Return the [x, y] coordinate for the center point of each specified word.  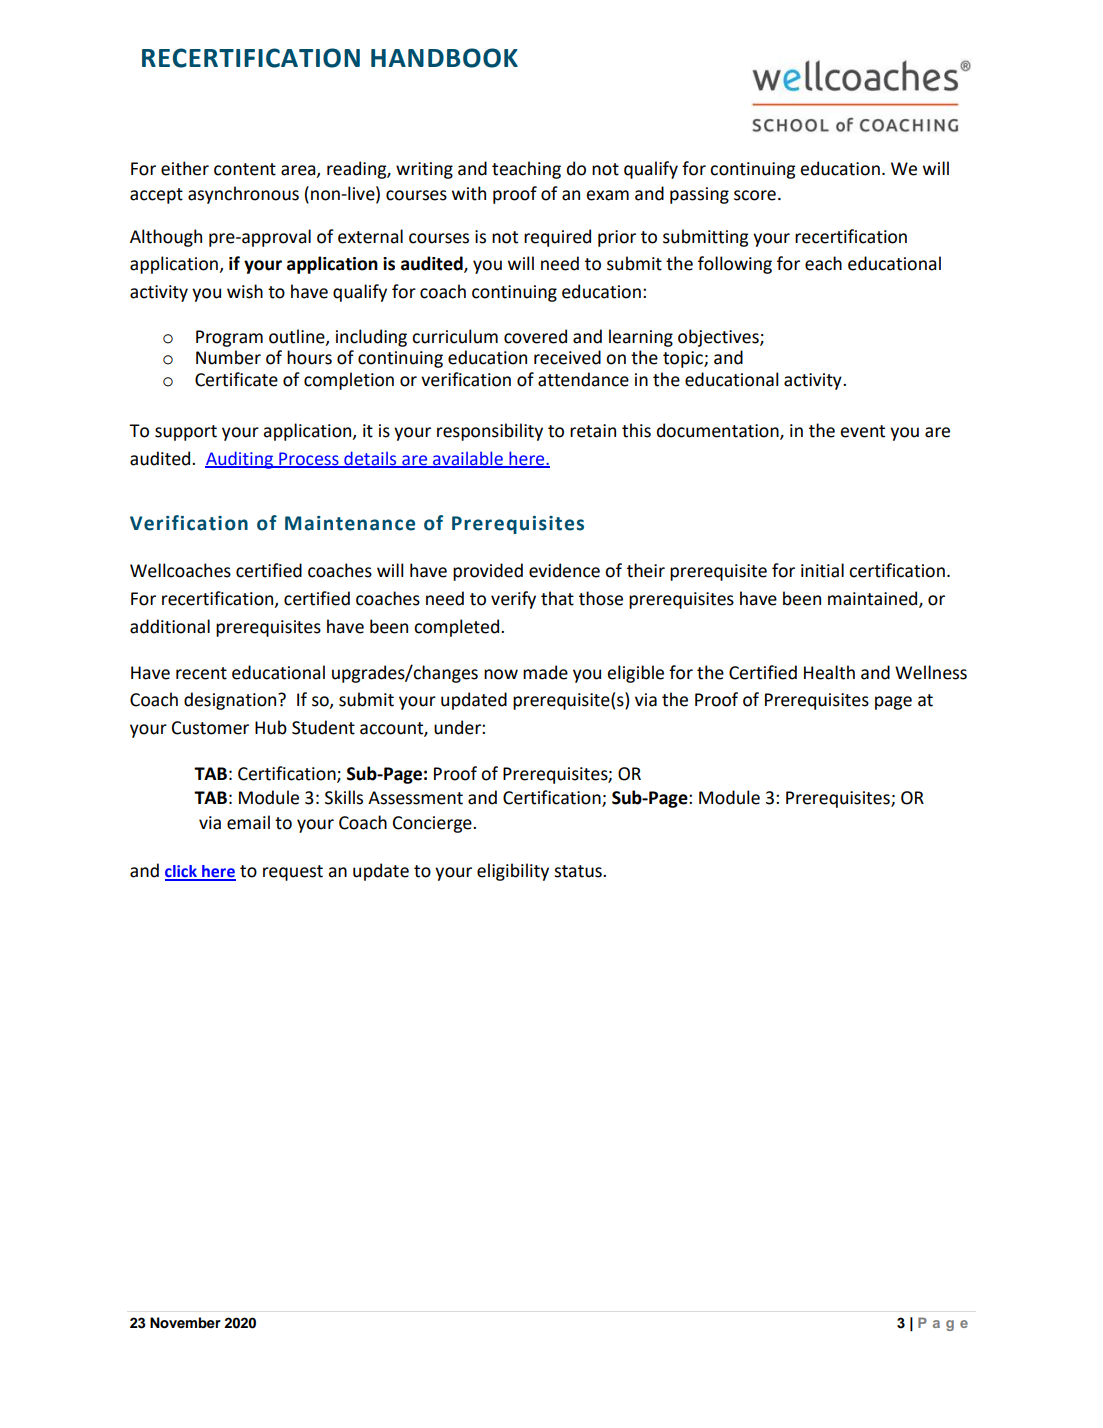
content [245, 169]
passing [699, 195]
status [579, 871]
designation [231, 701]
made [545, 672]
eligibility [513, 872]
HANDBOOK [444, 58]
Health [829, 672]
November [185, 1323]
